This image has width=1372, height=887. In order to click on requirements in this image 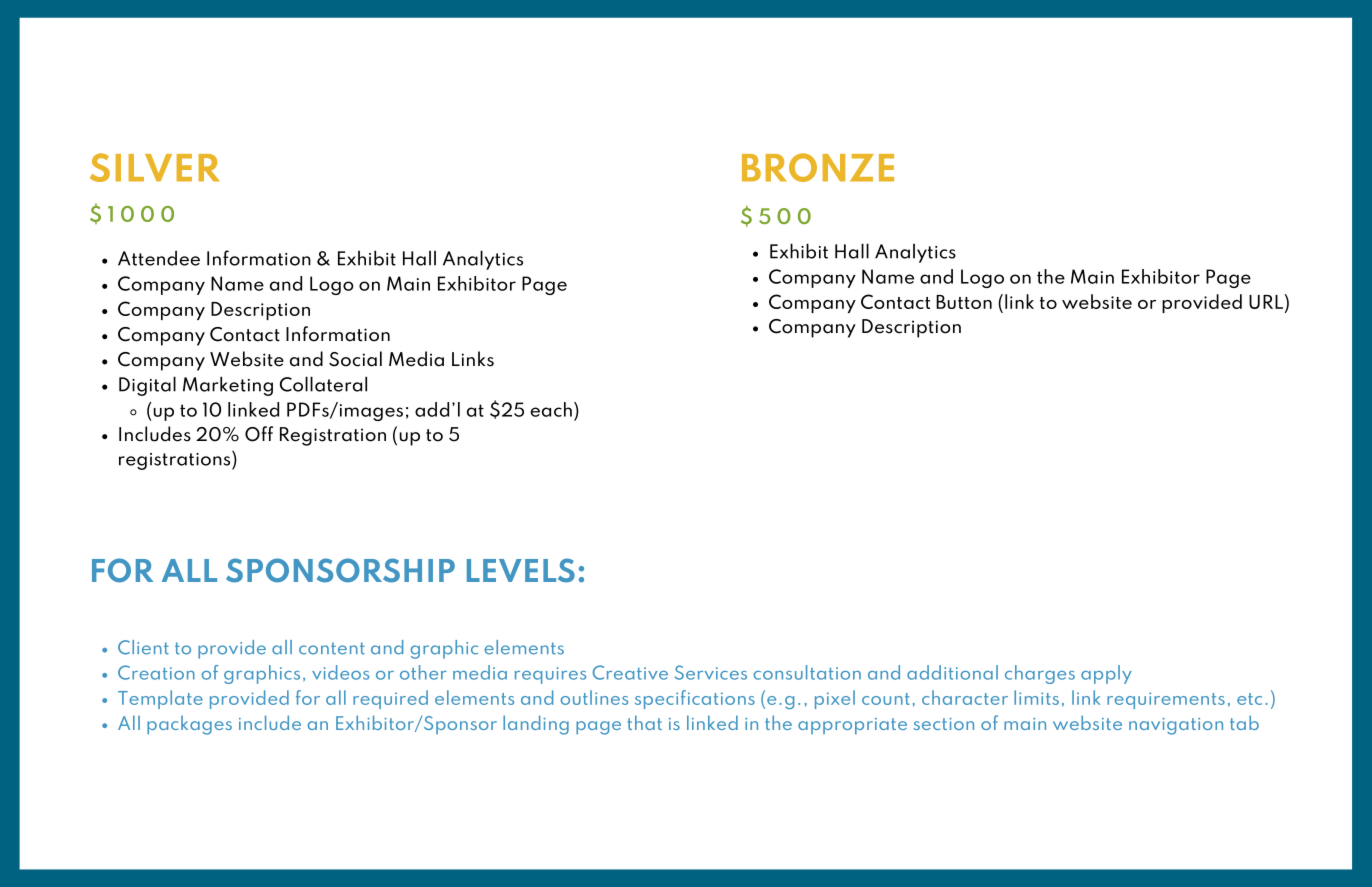, I will do `click(1166, 700)`.
